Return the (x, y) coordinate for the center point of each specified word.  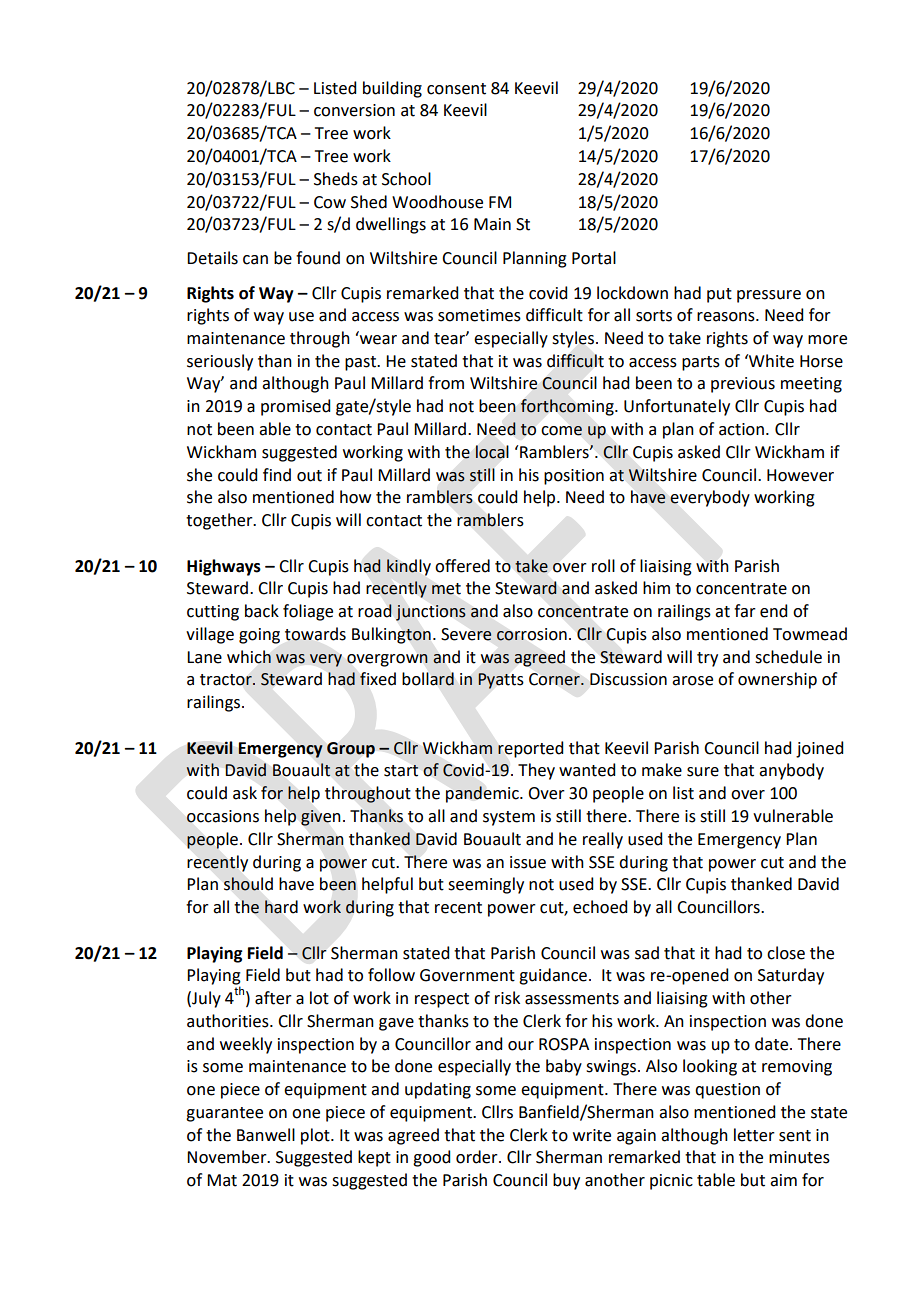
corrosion (531, 634)
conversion (354, 110)
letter (754, 1135)
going (259, 636)
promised (295, 407)
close (786, 953)
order (478, 1157)
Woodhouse (437, 202)
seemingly (486, 885)
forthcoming (568, 407)
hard (281, 907)
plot (316, 1136)
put (719, 295)
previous (743, 385)
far (745, 611)
